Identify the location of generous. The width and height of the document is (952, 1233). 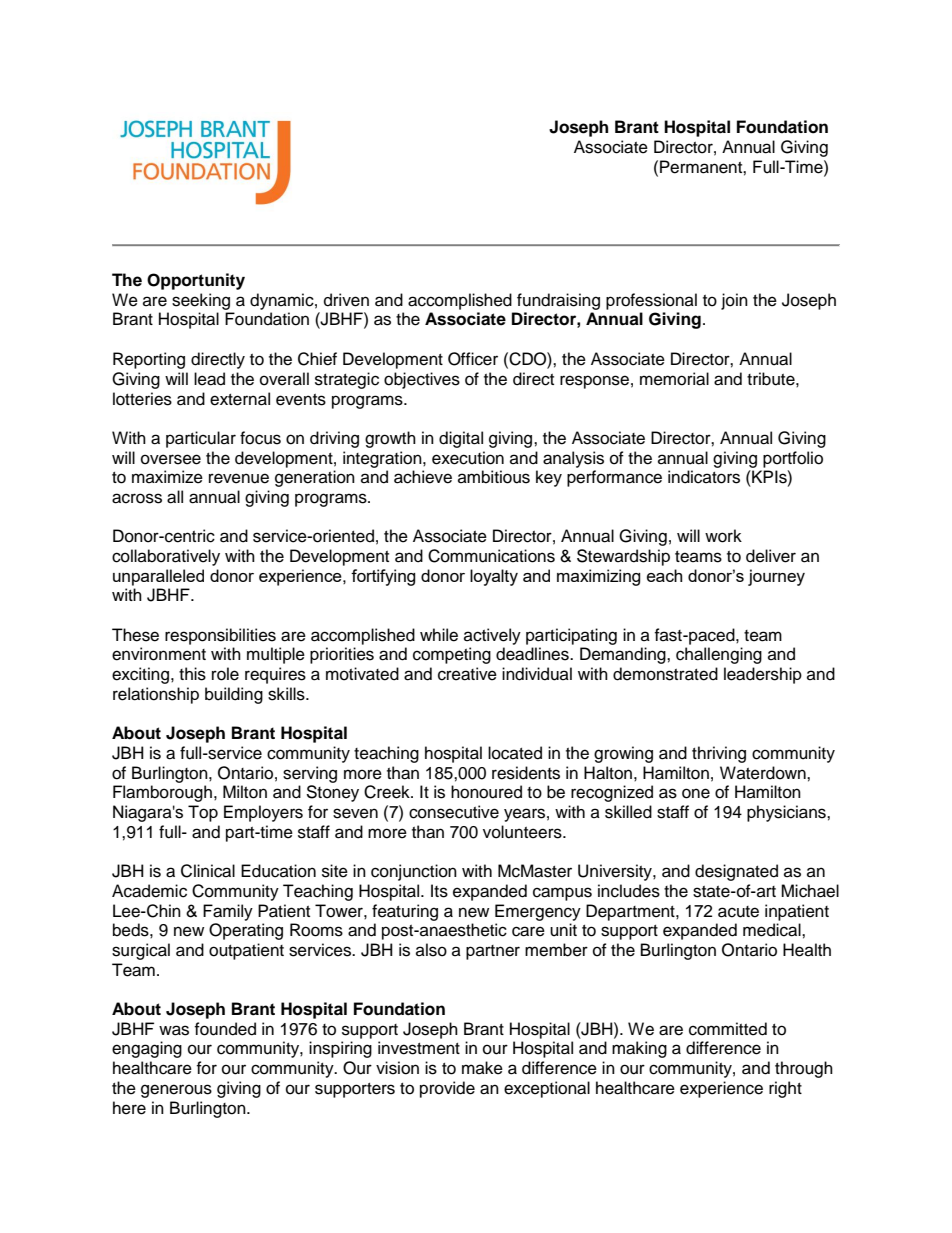
(176, 1091).
